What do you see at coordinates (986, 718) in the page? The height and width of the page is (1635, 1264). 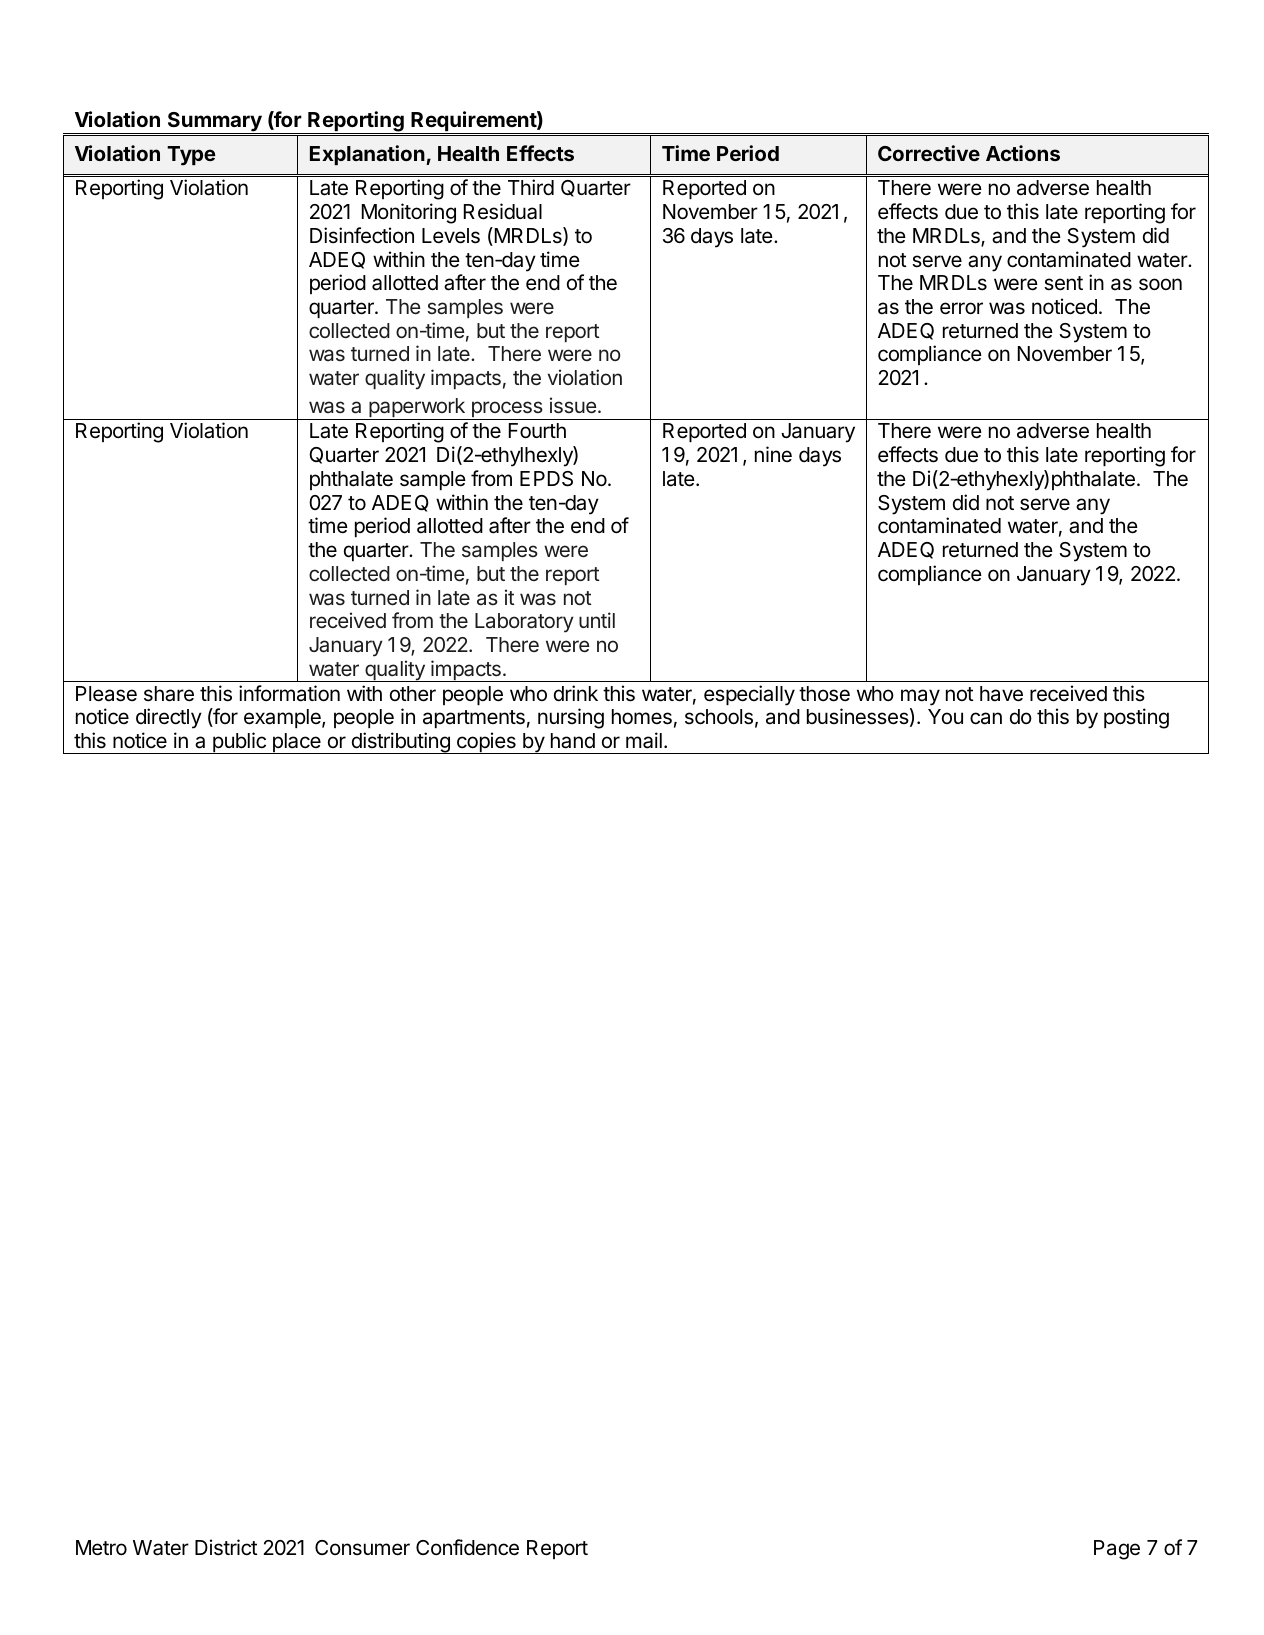 I see `can` at bounding box center [986, 718].
